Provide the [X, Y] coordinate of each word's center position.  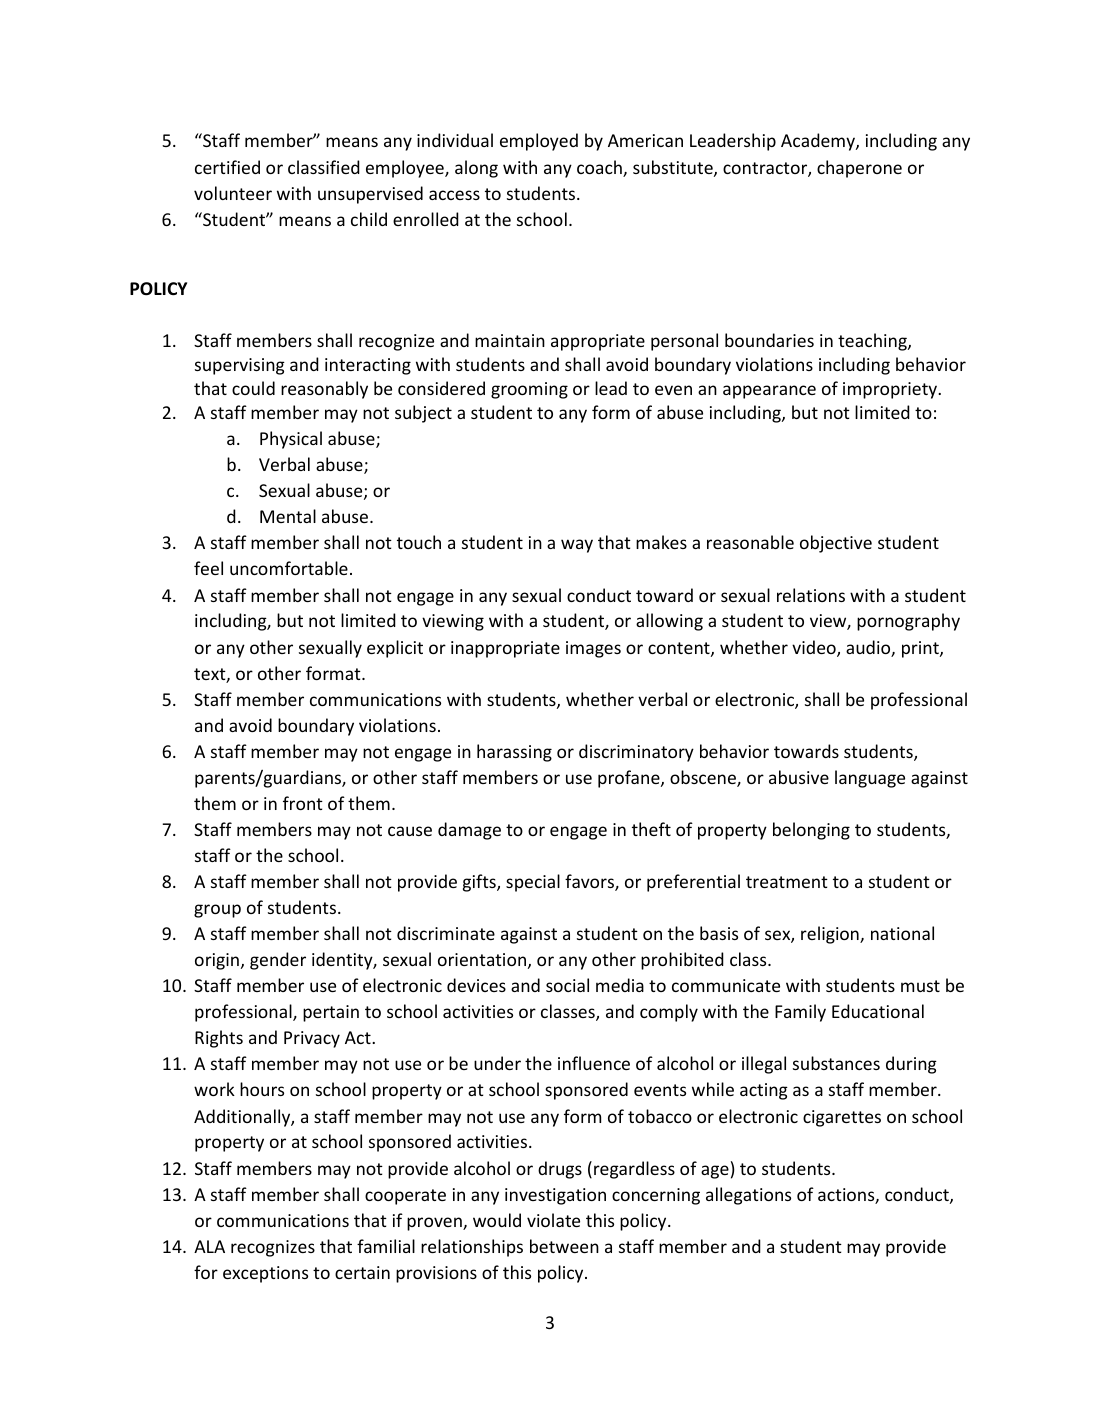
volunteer [233, 193]
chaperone [859, 169]
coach [600, 168]
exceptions [265, 1274]
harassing [514, 753]
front [303, 803]
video [815, 648]
